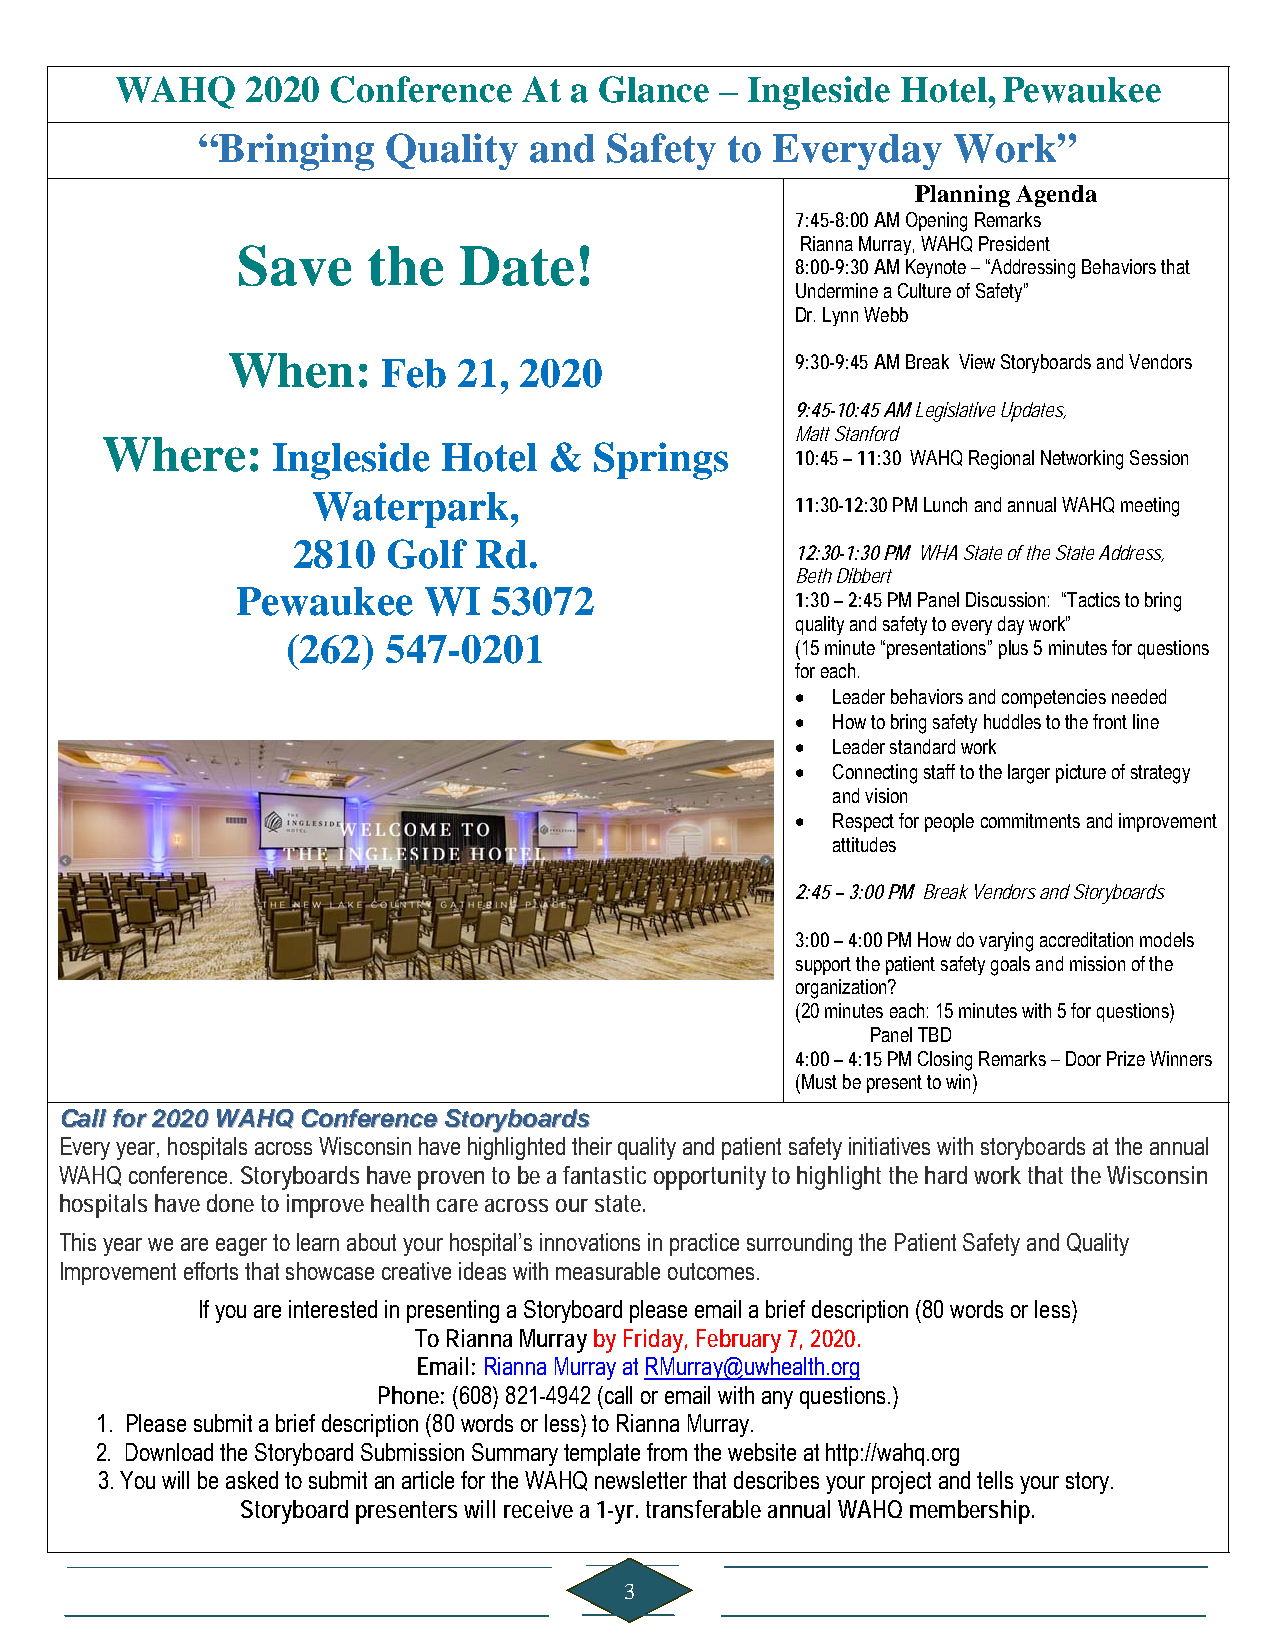  What do you see at coordinates (863, 822) in the document?
I see `Respect` at bounding box center [863, 822].
